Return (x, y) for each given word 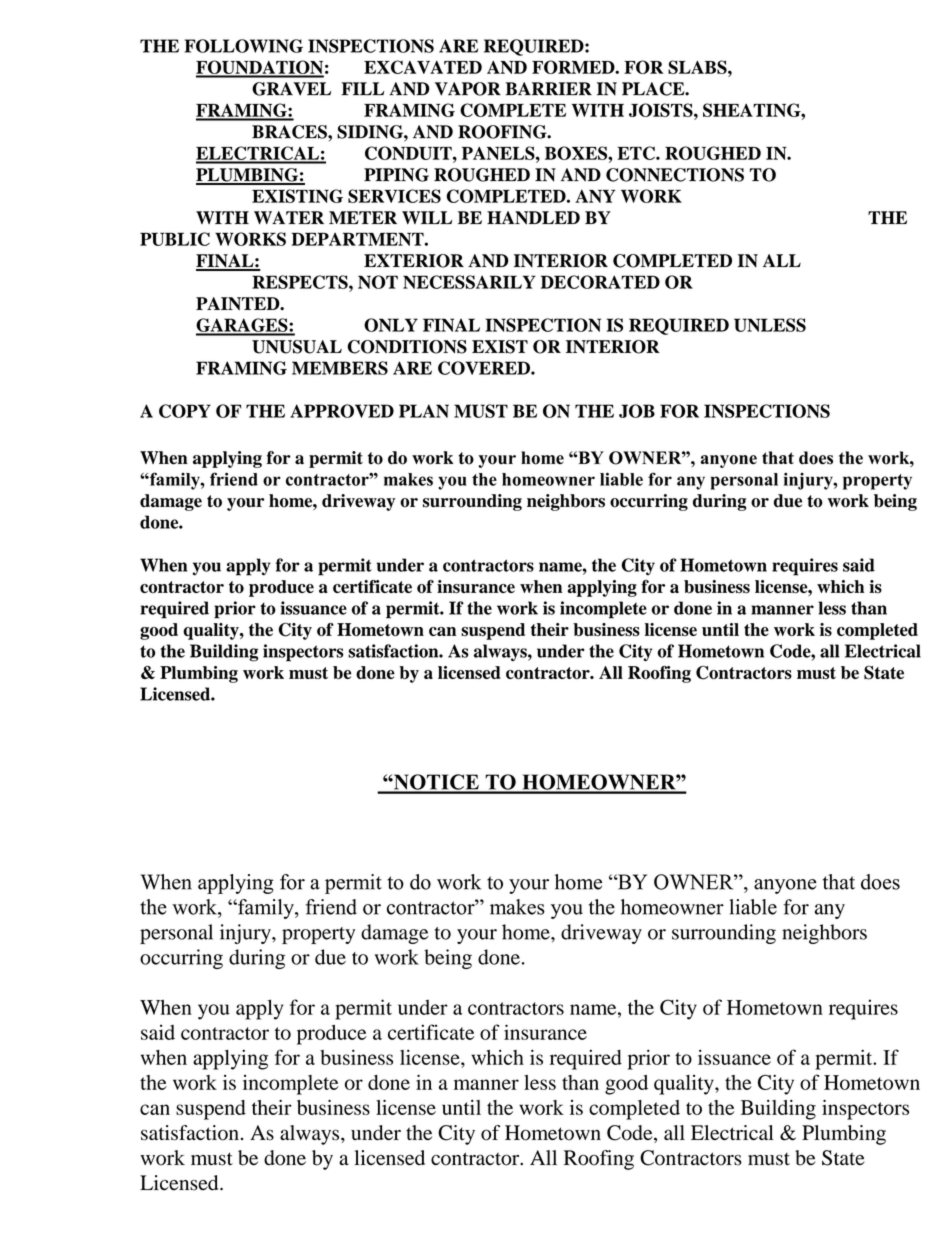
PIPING (396, 175)
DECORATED (600, 282)
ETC (637, 153)
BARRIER (548, 89)
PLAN (424, 411)
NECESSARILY (469, 282)
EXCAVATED (423, 67)
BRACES (290, 132)
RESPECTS (301, 282)
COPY (185, 411)
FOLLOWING (244, 46)
